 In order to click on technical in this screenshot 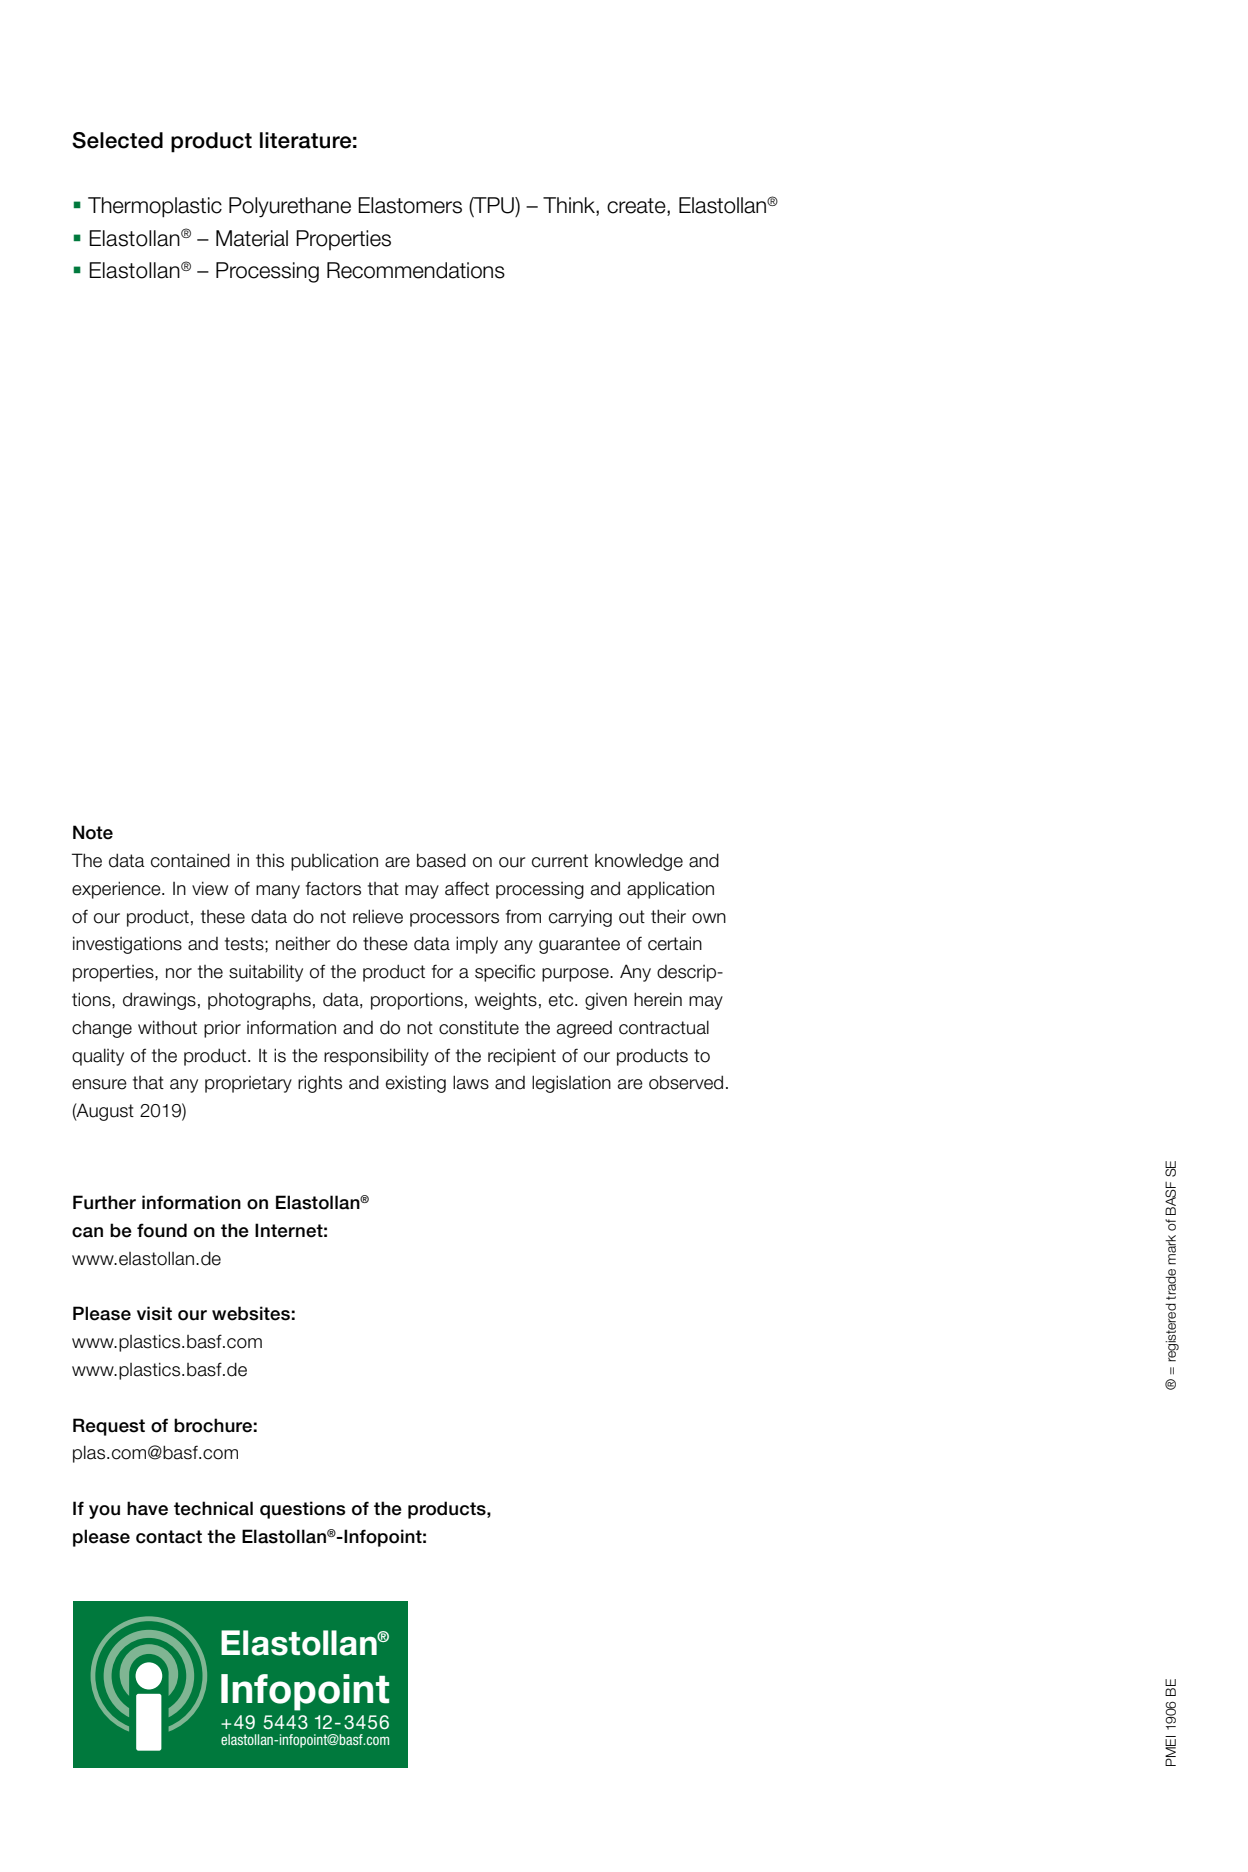, I will do `click(213, 1508)`.
